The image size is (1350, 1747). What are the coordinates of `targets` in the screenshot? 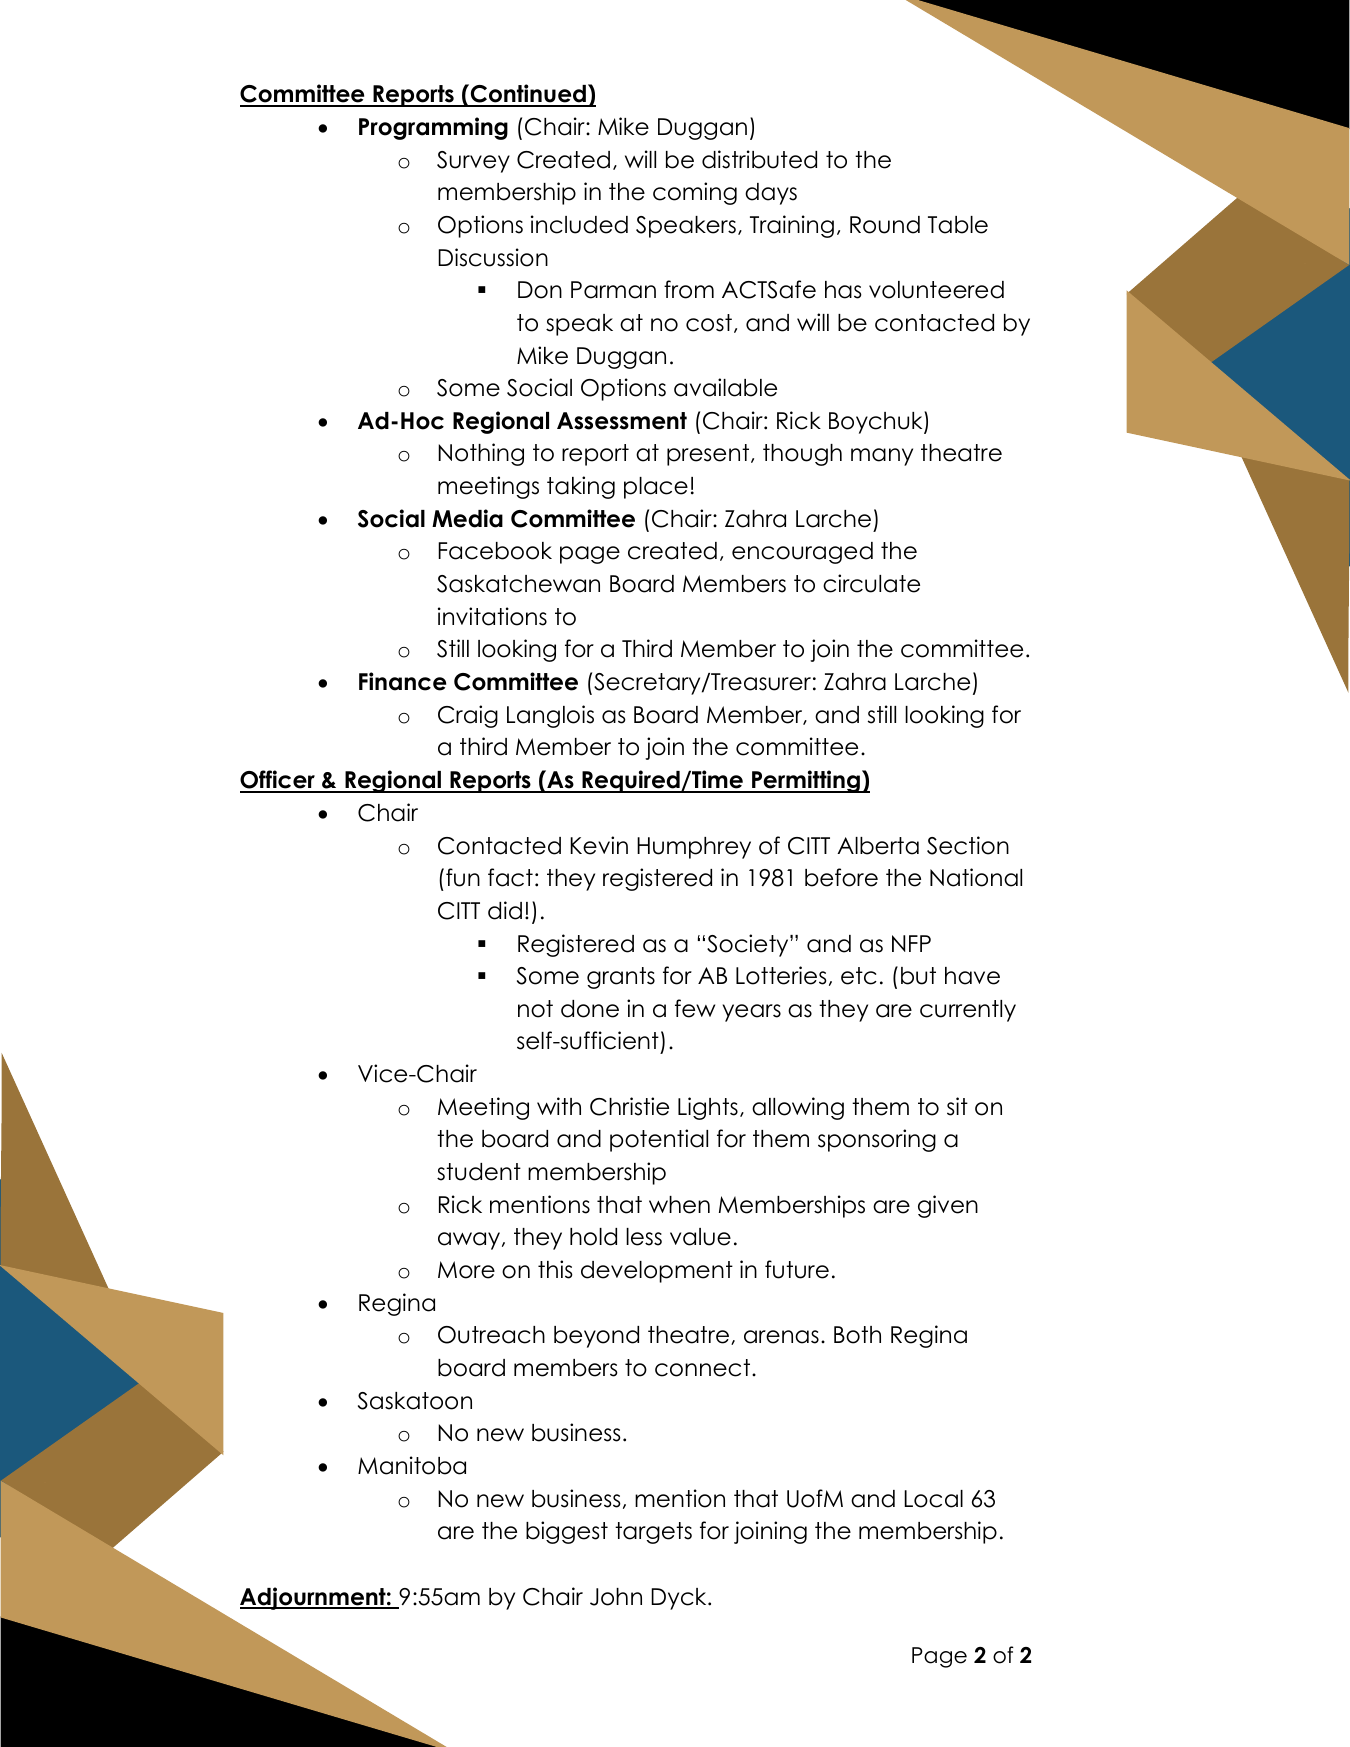 It's located at (653, 1533).
